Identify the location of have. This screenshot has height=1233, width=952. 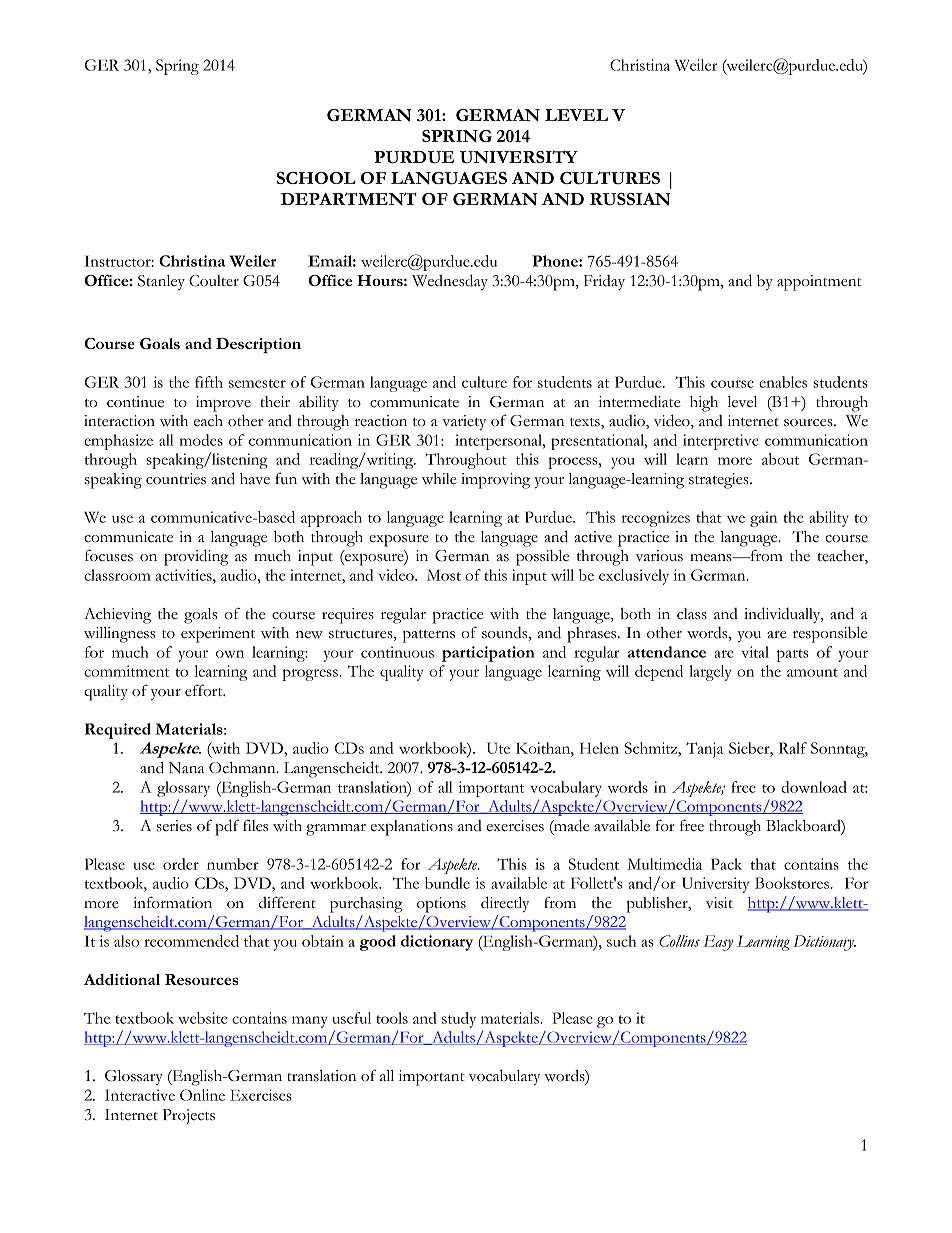
(255, 478).
